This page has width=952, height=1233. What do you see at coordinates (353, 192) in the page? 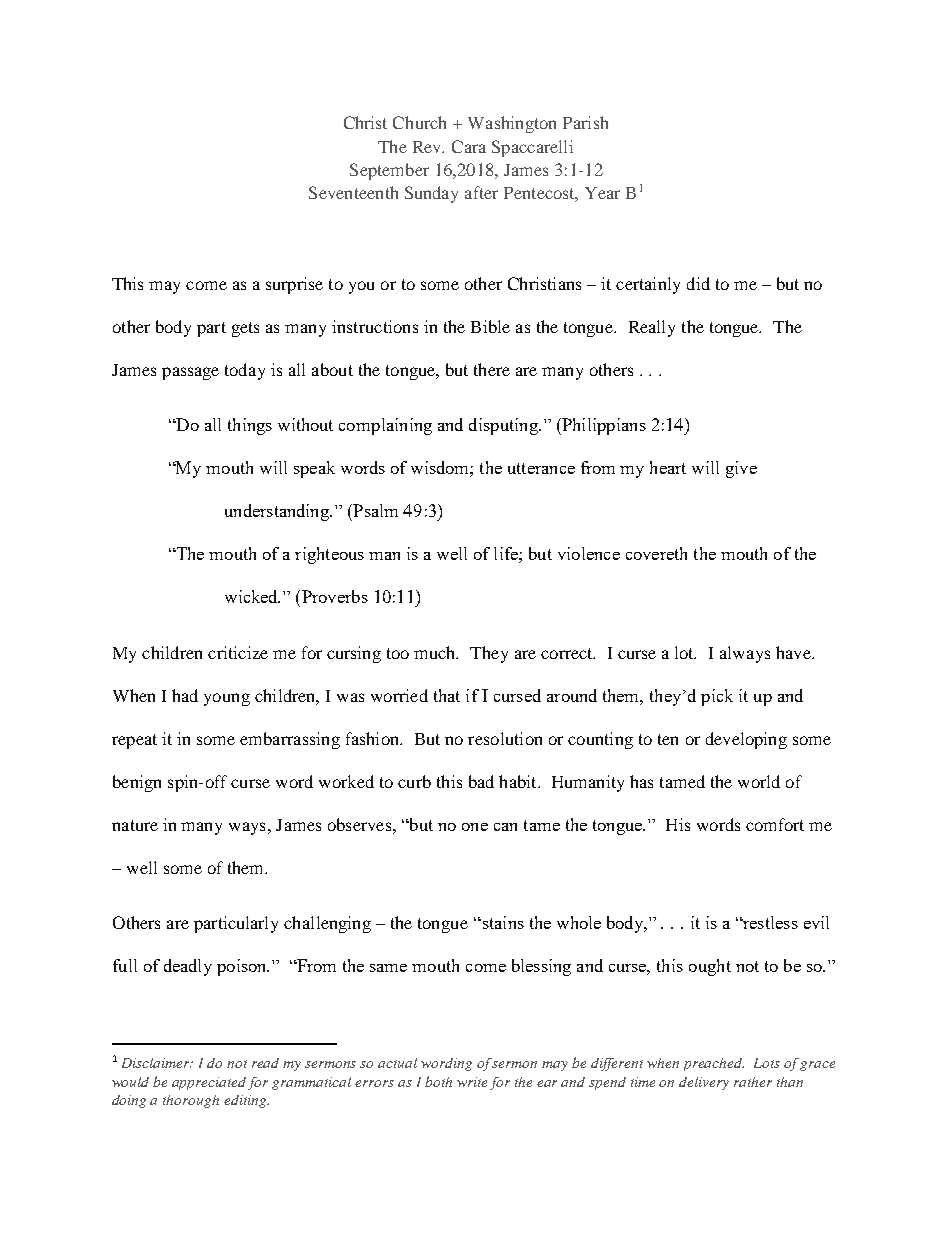
I see `Seventeenth` at bounding box center [353, 192].
